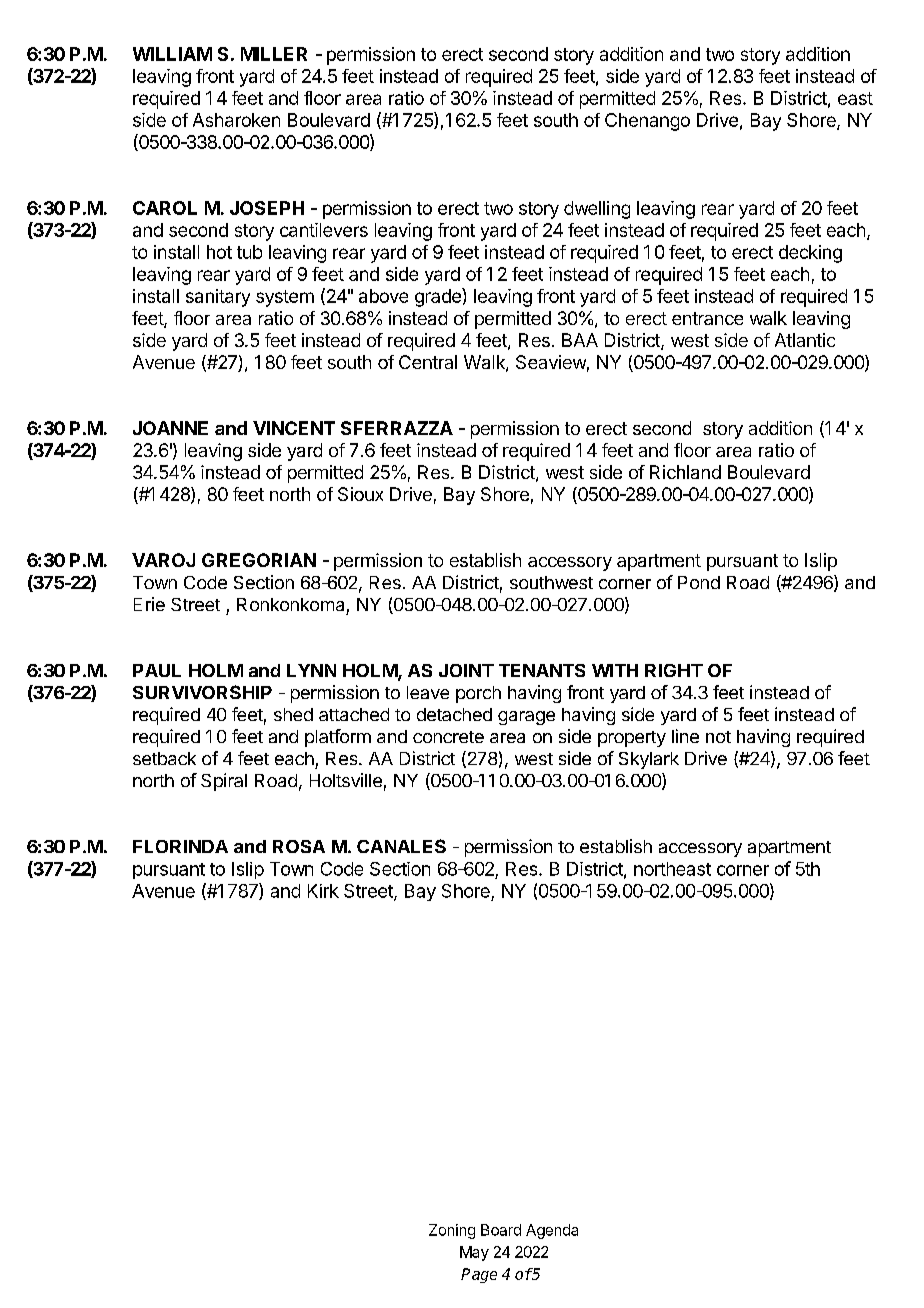 This document has height=1308, width=924. What do you see at coordinates (597, 210) in the document?
I see `dwelling` at bounding box center [597, 210].
